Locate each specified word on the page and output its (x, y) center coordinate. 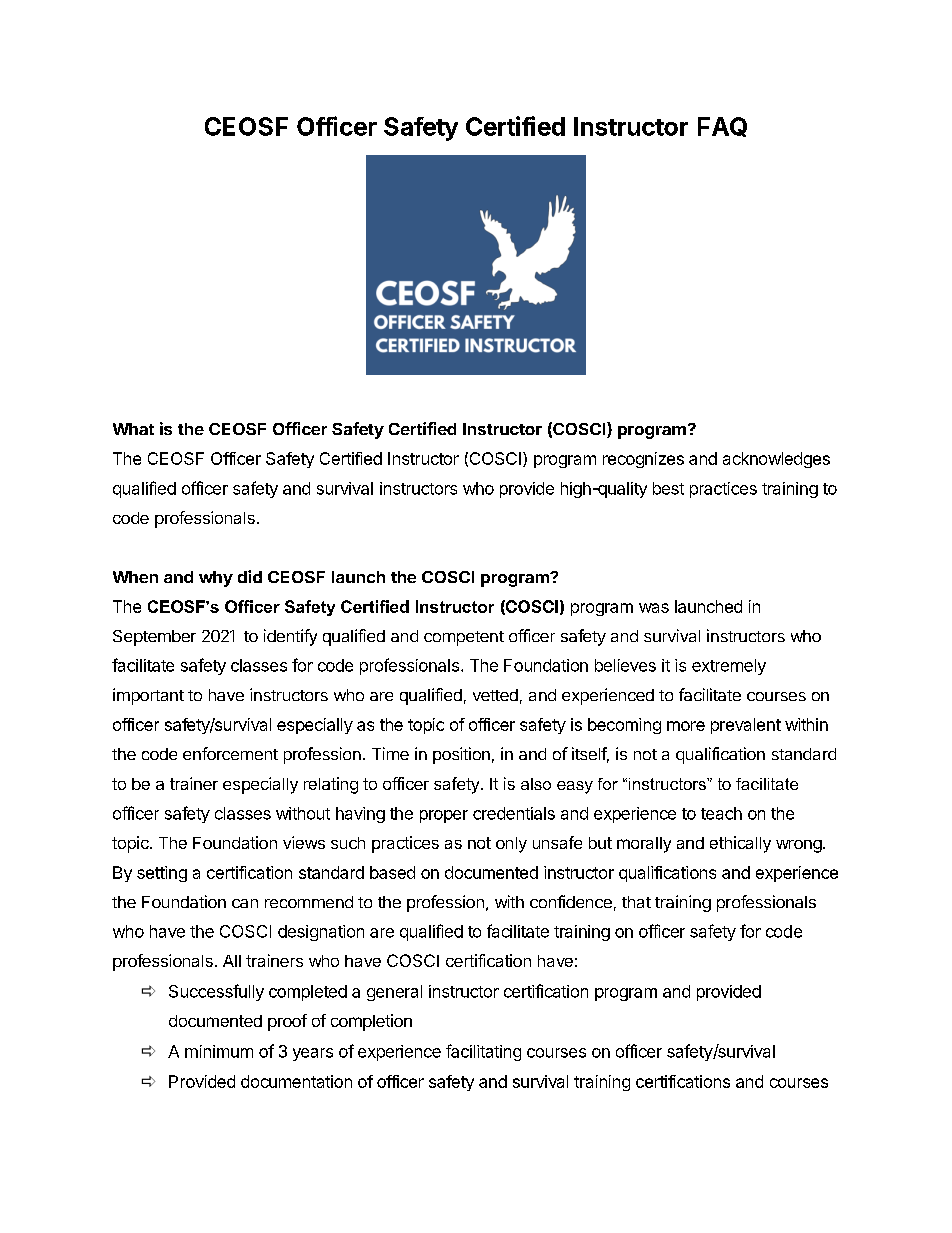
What (133, 429)
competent (464, 638)
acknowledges (776, 460)
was (654, 608)
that (636, 902)
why (216, 579)
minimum (219, 1051)
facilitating (483, 1052)
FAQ (722, 127)
